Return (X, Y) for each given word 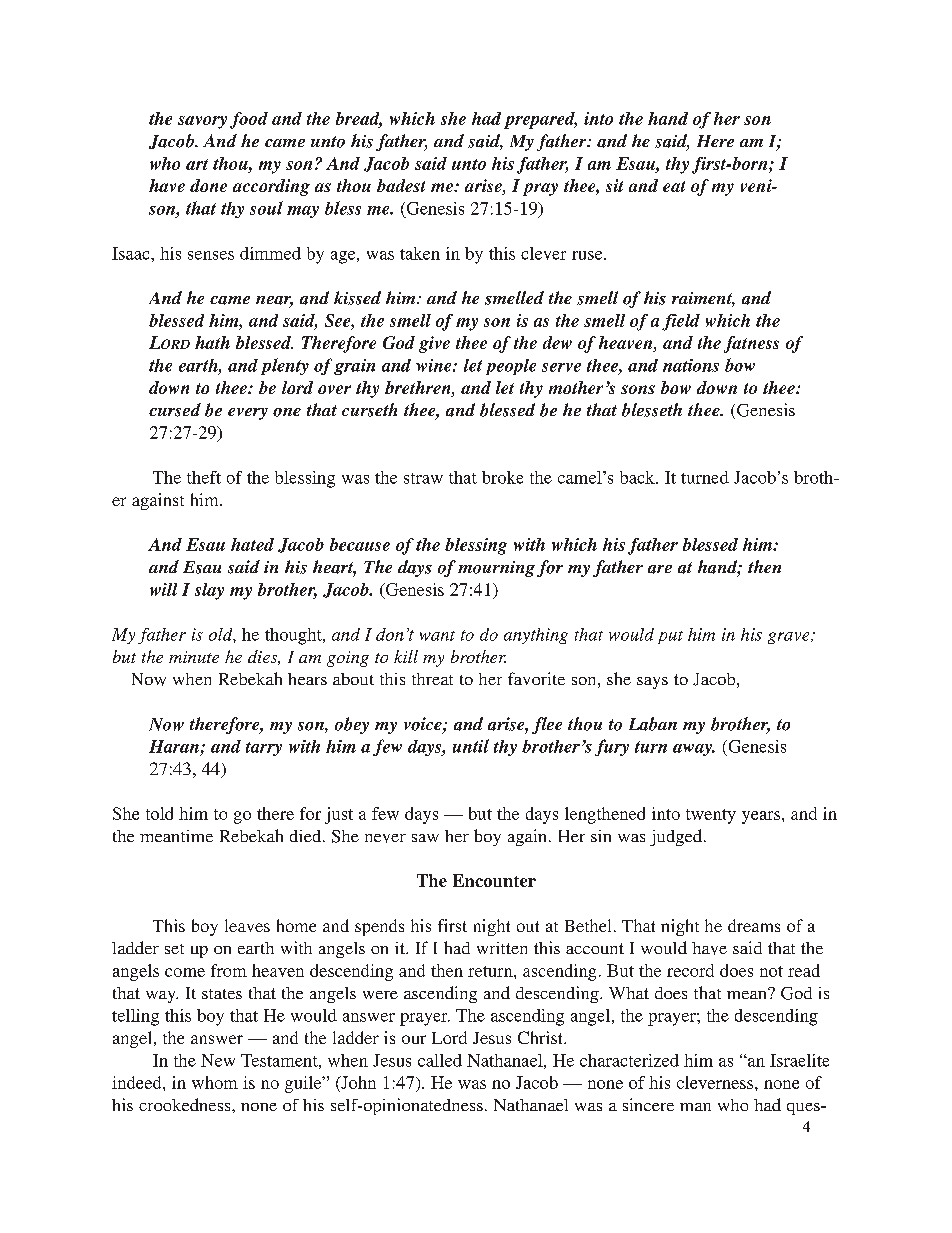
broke (502, 477)
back (638, 477)
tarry (264, 749)
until (471, 746)
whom (215, 1082)
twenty (711, 816)
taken (420, 253)
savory (202, 122)
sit (614, 185)
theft (204, 477)
